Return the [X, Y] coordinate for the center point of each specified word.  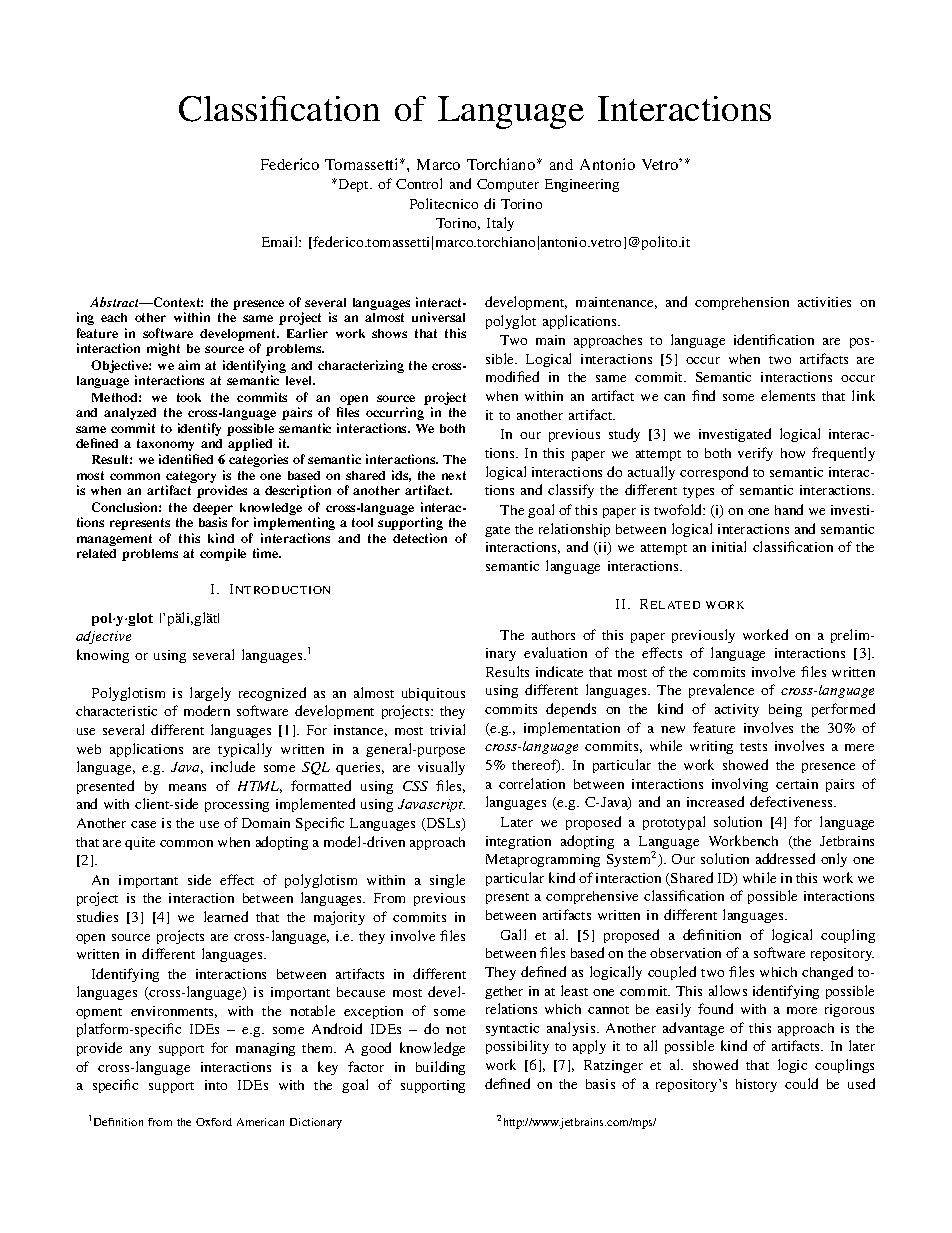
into [216, 1085]
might [163, 349]
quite [140, 843]
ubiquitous [433, 694]
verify [755, 454]
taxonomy [165, 445]
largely [210, 694]
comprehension [742, 303]
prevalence [721, 691]
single [447, 881]
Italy [500, 224]
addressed [785, 858]
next [454, 475]
